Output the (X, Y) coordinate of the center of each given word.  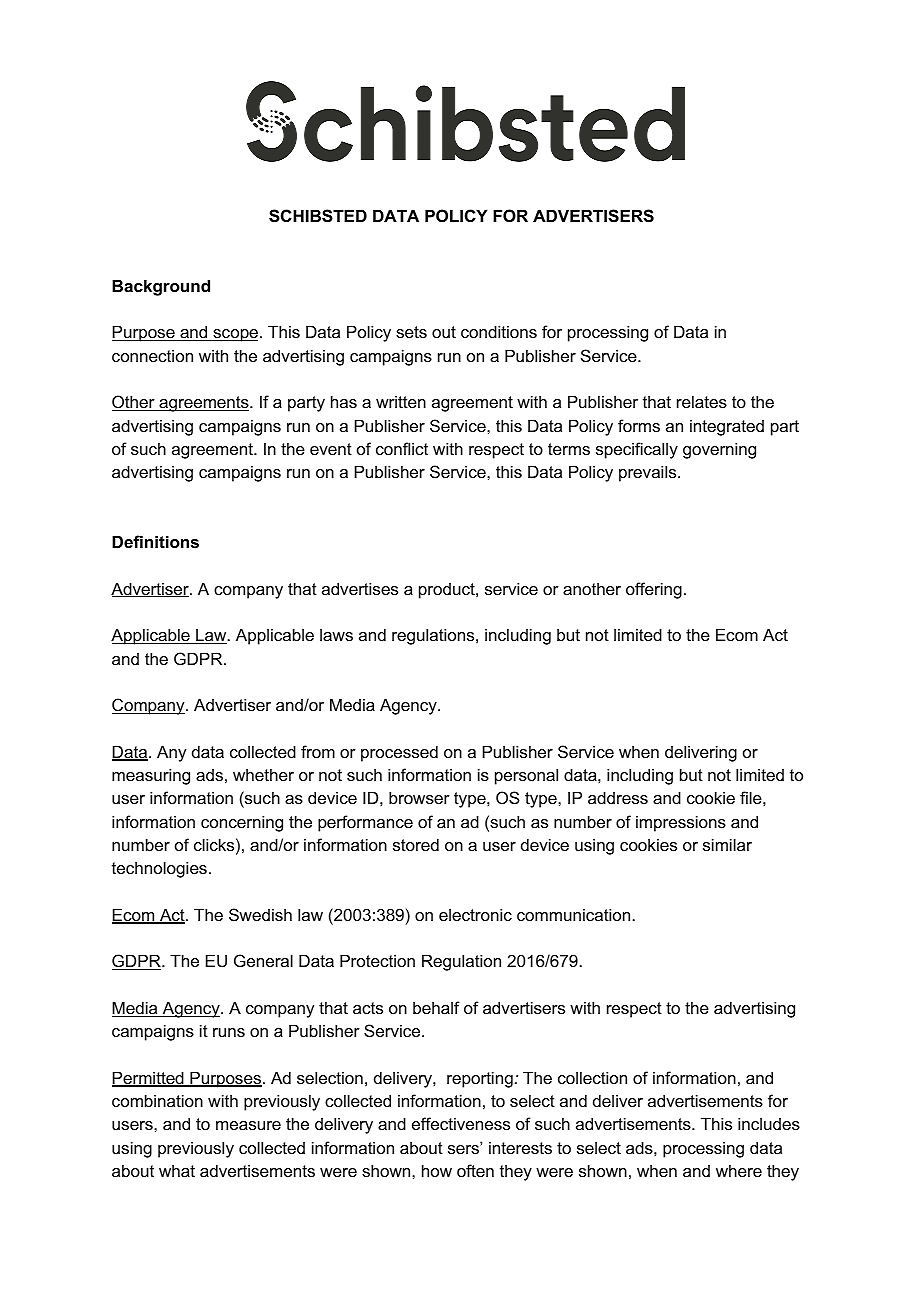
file (751, 797)
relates (702, 401)
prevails (647, 473)
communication (573, 914)
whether (263, 774)
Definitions (155, 541)
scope (234, 335)
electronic (475, 914)
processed (399, 753)
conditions (499, 331)
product (448, 591)
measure (248, 1125)
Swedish (260, 914)
